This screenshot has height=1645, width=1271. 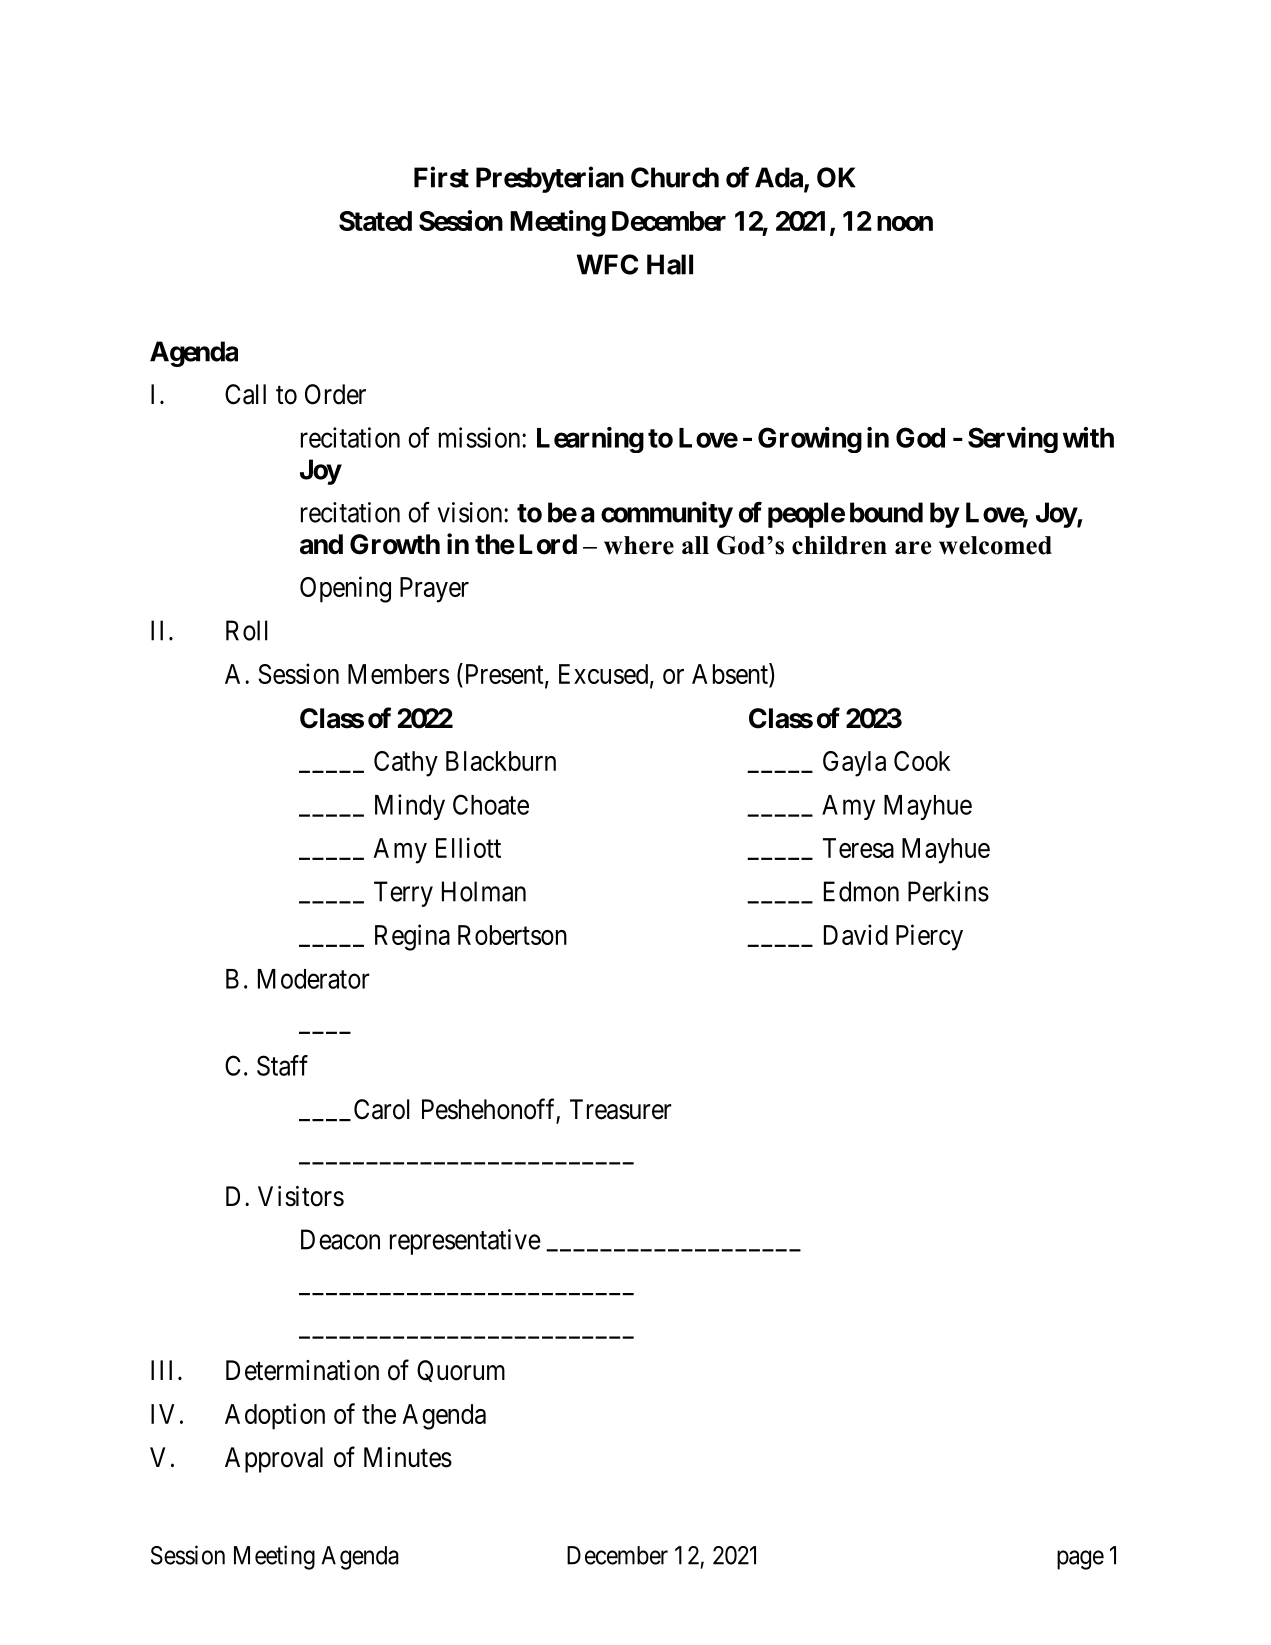 I want to click on Stated, so click(x=375, y=221).
